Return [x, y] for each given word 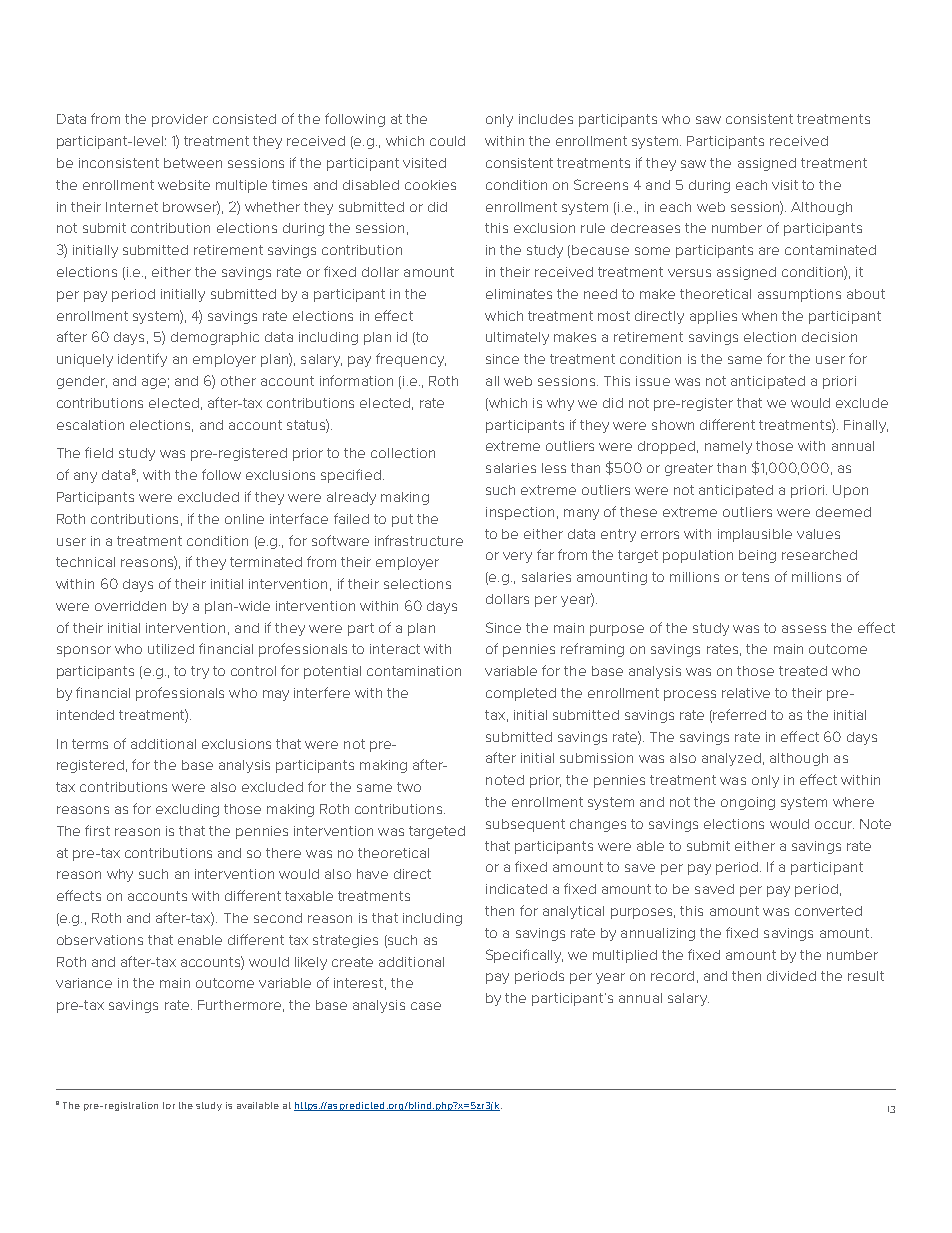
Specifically [524, 956]
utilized [171, 649]
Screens [601, 184]
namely [728, 447]
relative [746, 693]
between [193, 163]
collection [403, 453]
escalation [90, 425]
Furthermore [239, 1005]
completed [521, 694]
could [447, 141]
